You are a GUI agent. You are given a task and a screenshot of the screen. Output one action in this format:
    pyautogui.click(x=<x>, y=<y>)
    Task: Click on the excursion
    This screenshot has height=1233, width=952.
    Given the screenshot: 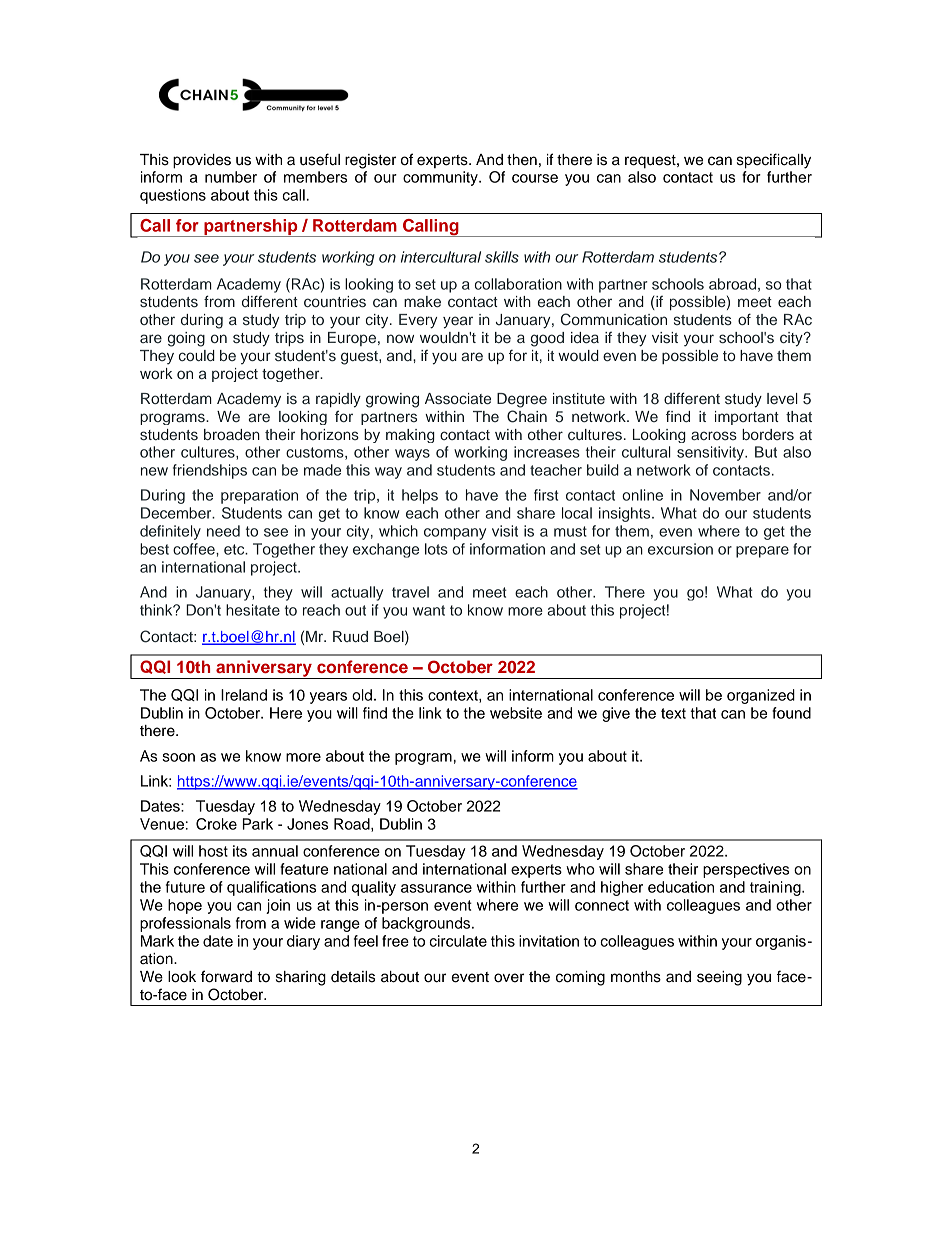 What is the action you would take?
    pyautogui.click(x=680, y=549)
